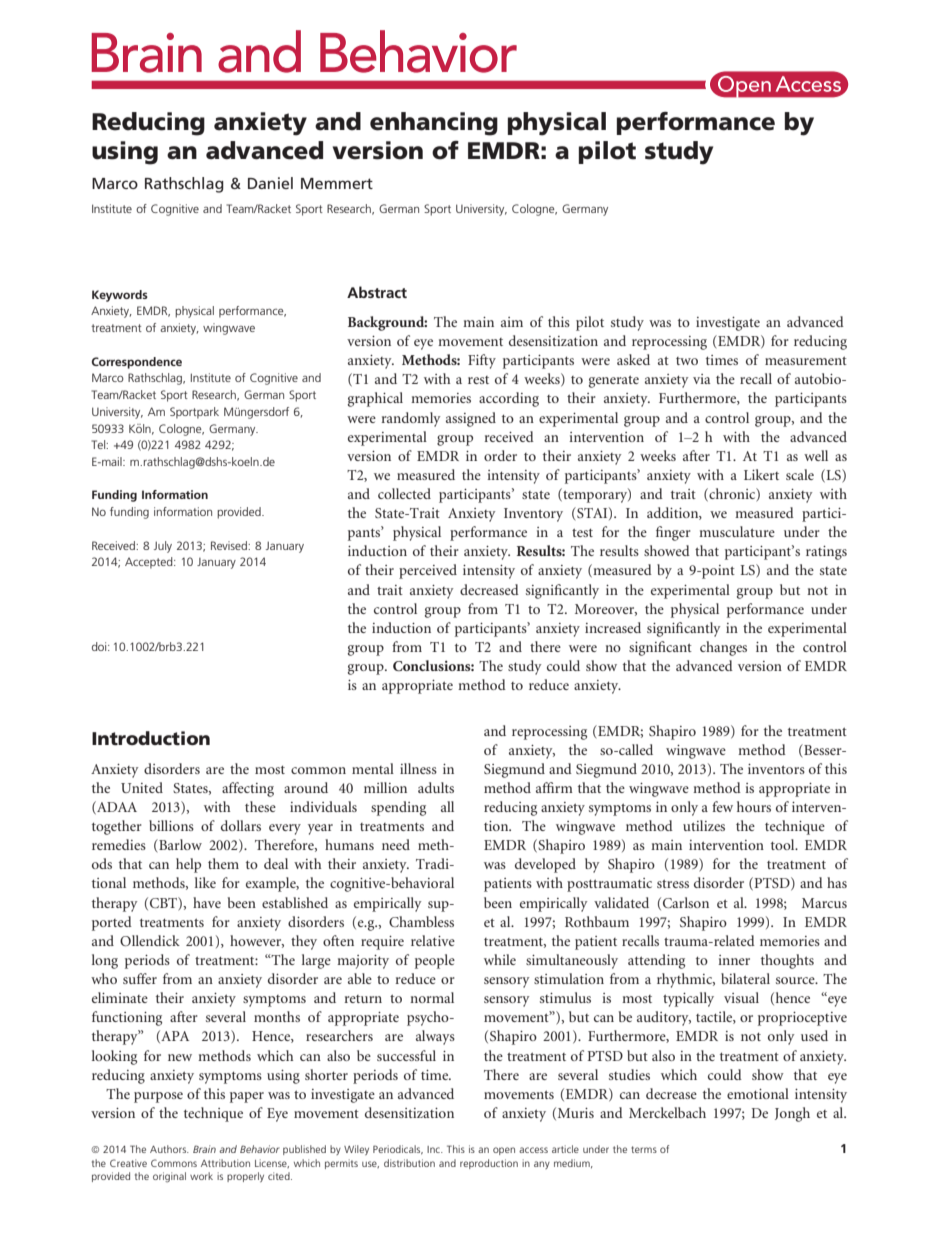 The image size is (952, 1251). What do you see at coordinates (142, 787) in the screenshot?
I see `United` at bounding box center [142, 787].
